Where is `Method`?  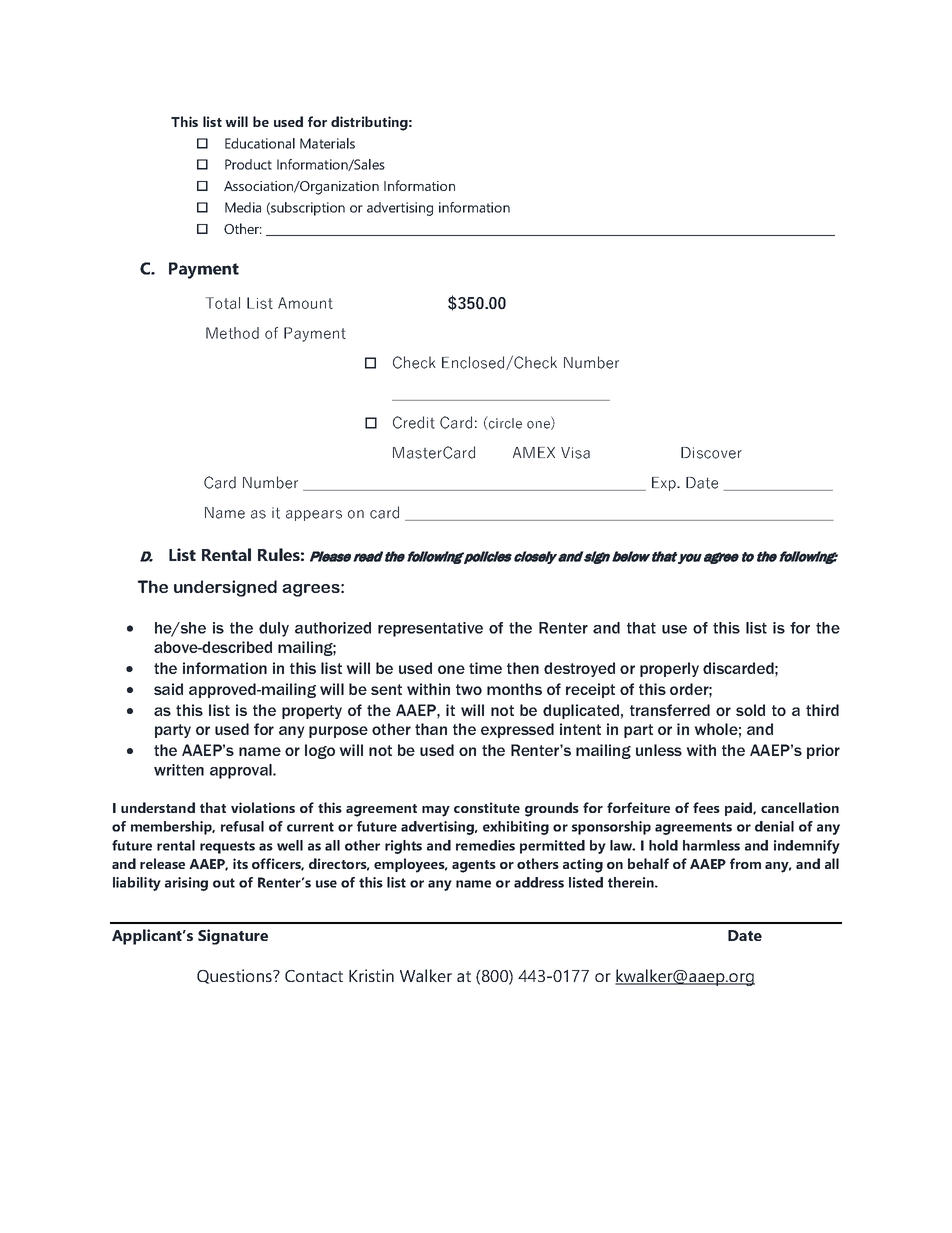 Method is located at coordinates (232, 333).
